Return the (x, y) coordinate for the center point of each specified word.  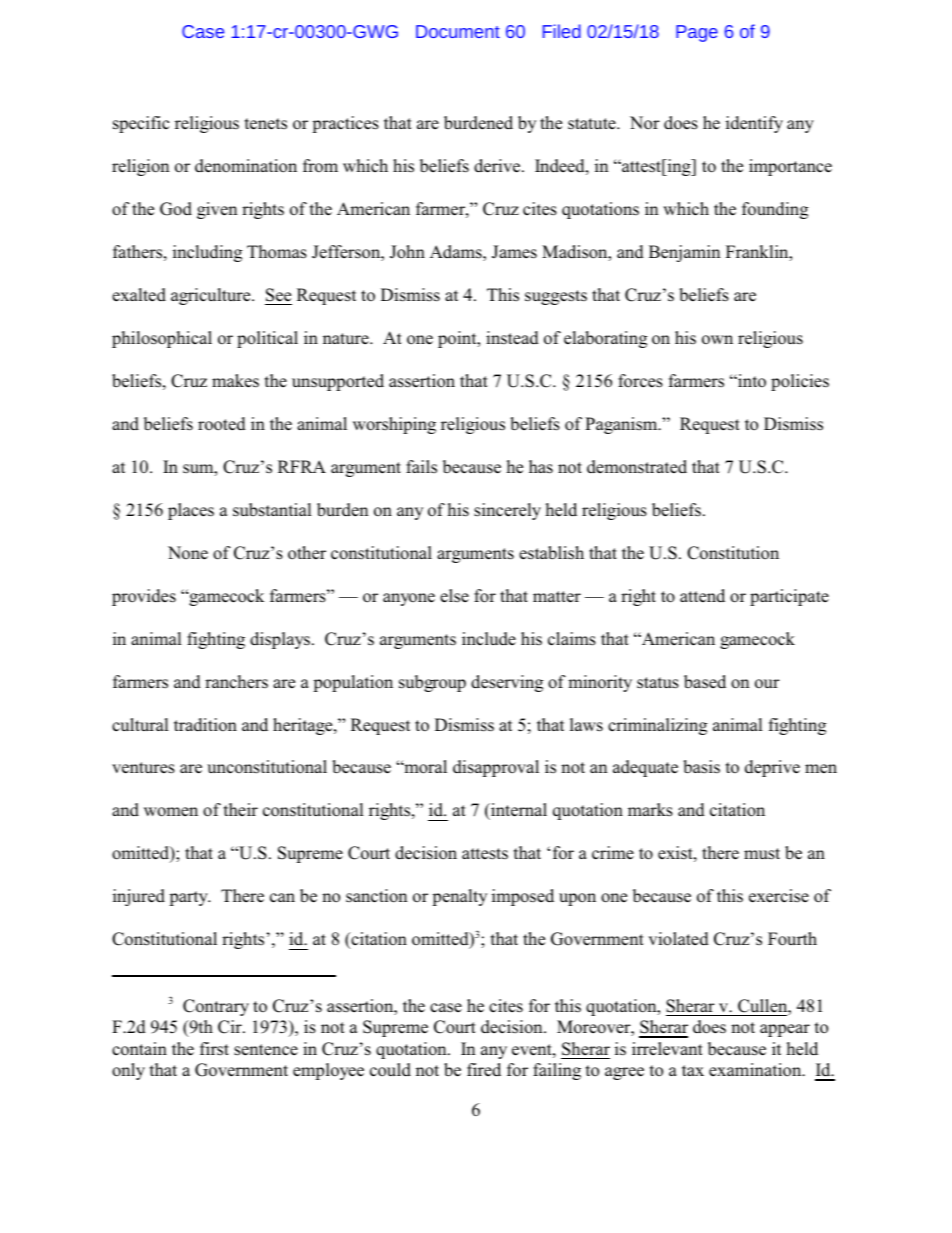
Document (458, 31)
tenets (266, 124)
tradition (205, 725)
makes (235, 381)
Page (697, 33)
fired (484, 1069)
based (705, 682)
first (214, 1049)
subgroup (432, 683)
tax (693, 1070)
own (717, 339)
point (458, 339)
